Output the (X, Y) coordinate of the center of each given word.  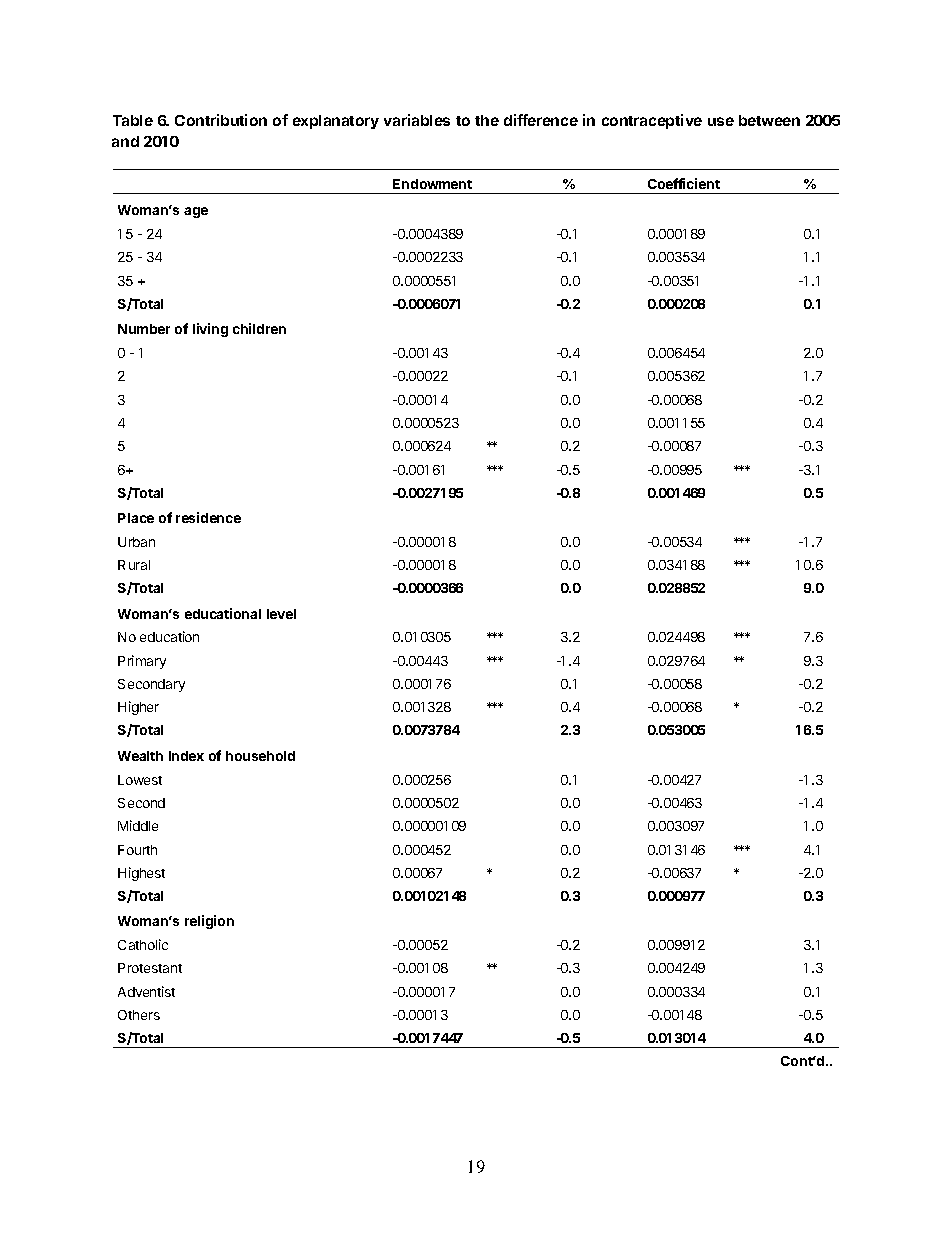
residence (208, 517)
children (259, 328)
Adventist (146, 991)
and (125, 141)
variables (417, 120)
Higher (138, 708)
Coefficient (684, 183)
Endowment (432, 184)
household (260, 756)
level (281, 614)
